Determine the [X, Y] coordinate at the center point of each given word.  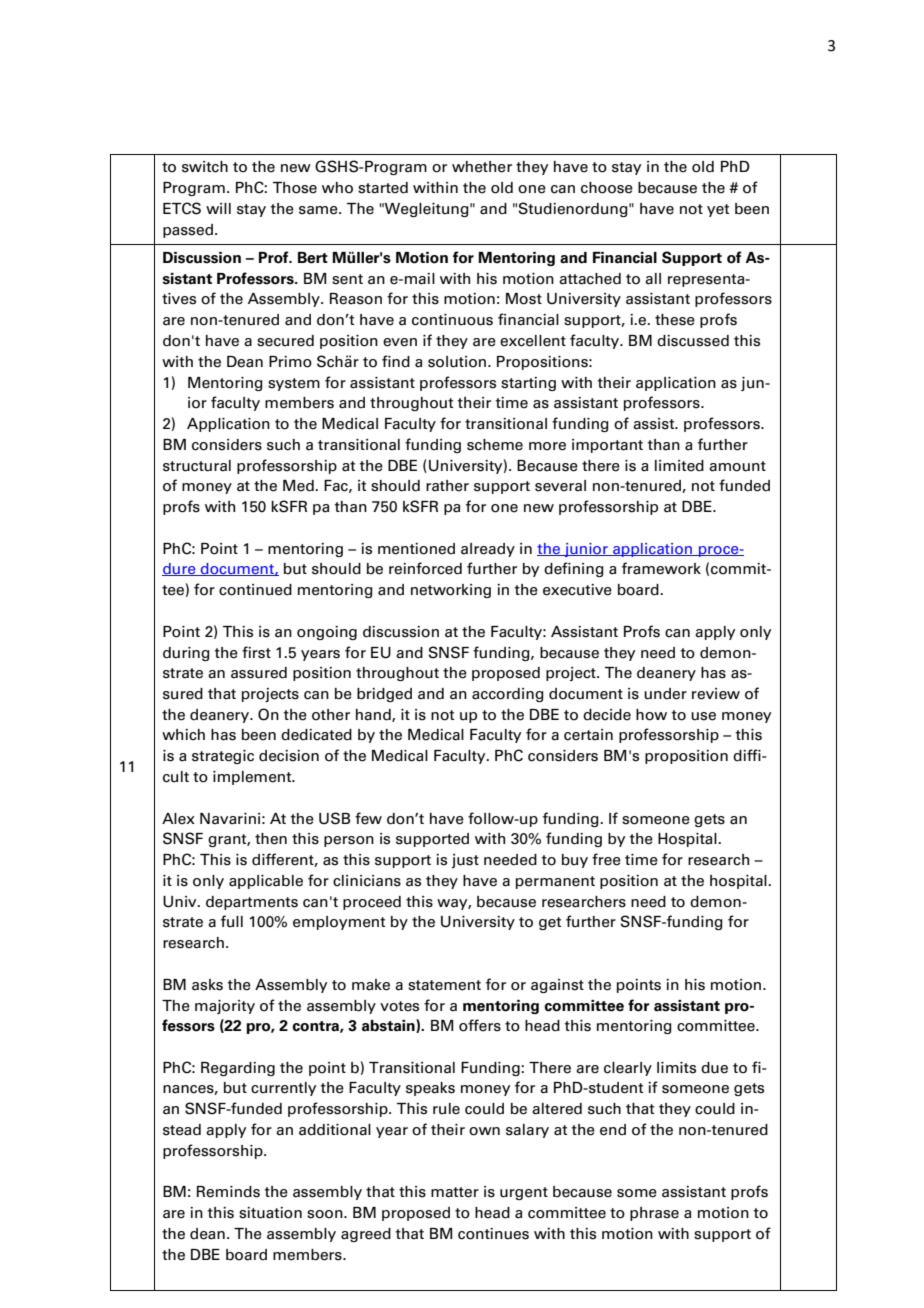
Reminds [228, 1192]
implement [253, 778]
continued [255, 590]
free [606, 859]
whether [482, 167]
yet [718, 210]
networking [451, 591]
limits [676, 1068]
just [465, 861]
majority [225, 1007]
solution [457, 362]
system [294, 384]
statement [444, 985]
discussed [693, 341]
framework [661, 568]
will [218, 208]
